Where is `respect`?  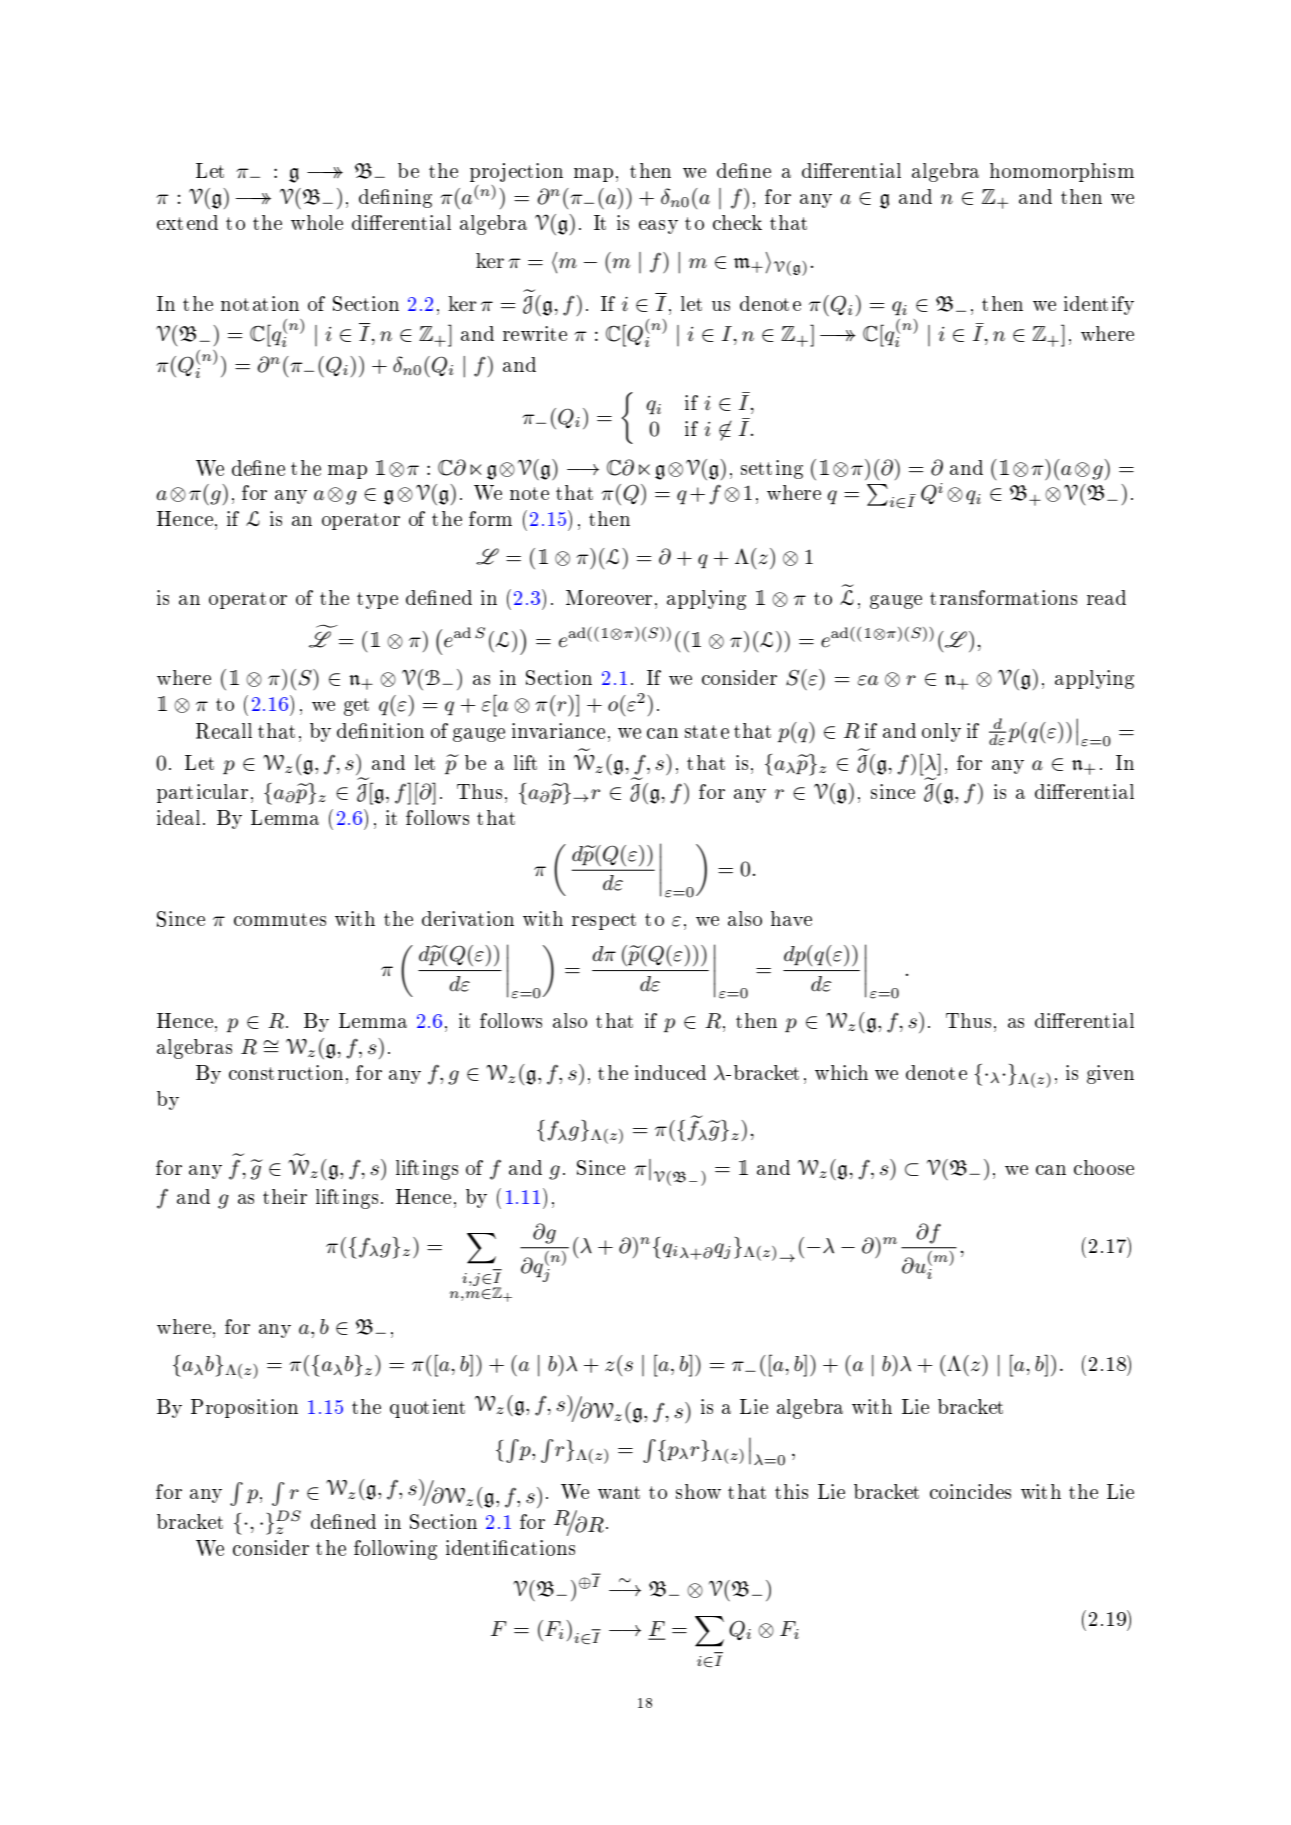
respect is located at coordinates (604, 921).
